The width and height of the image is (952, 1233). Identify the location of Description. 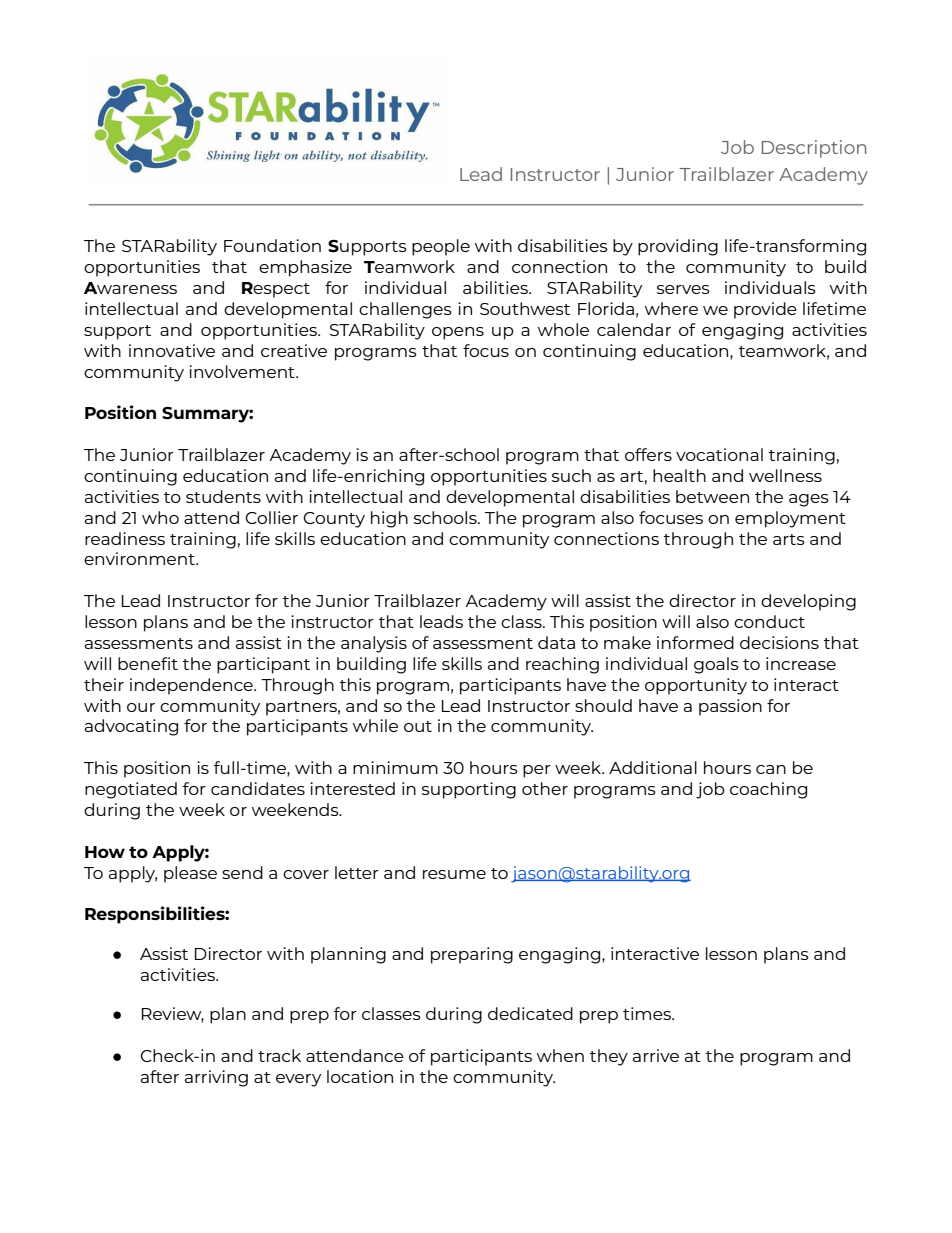
(814, 149).
